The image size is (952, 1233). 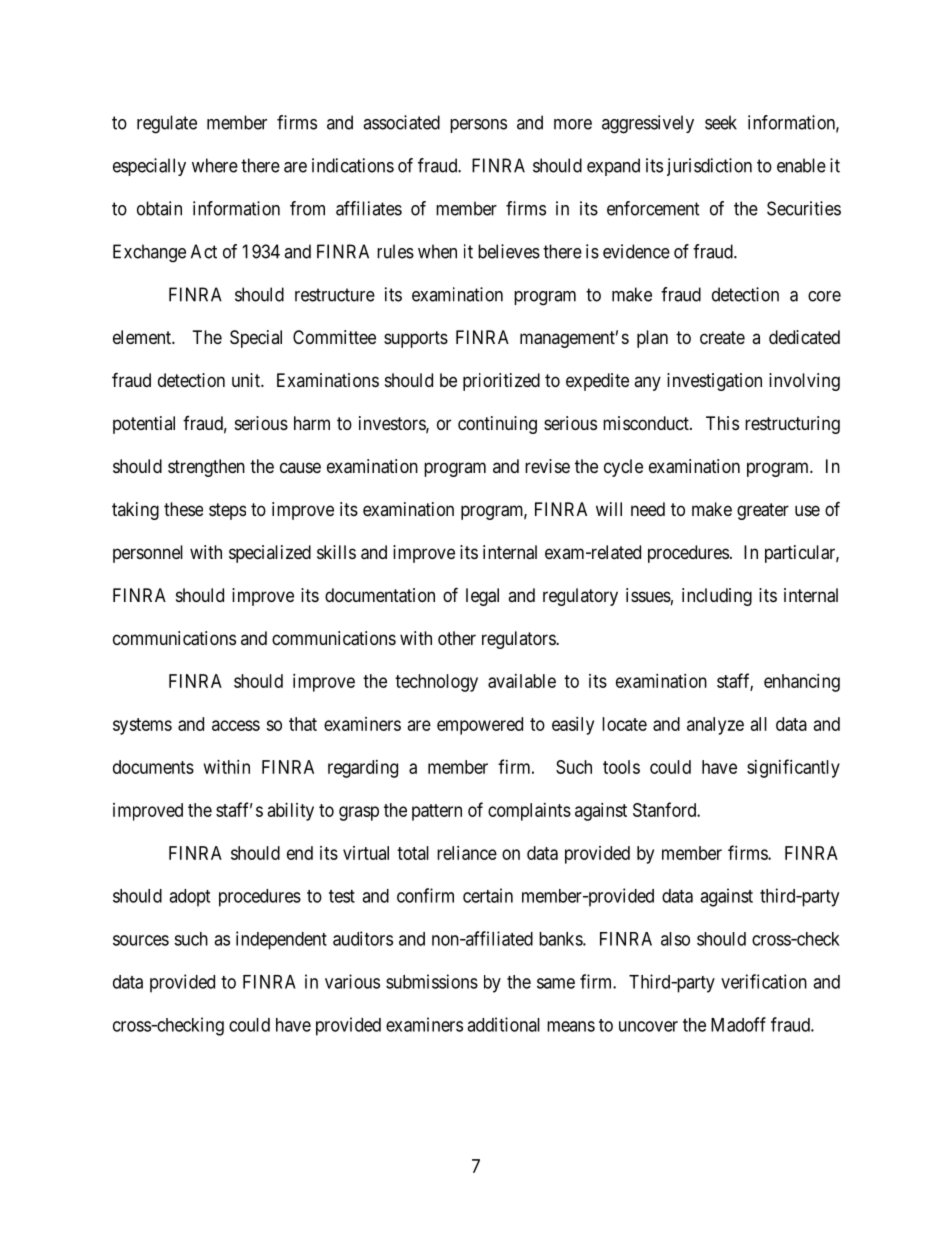 What do you see at coordinates (478, 126) in the page?
I see `persons` at bounding box center [478, 126].
